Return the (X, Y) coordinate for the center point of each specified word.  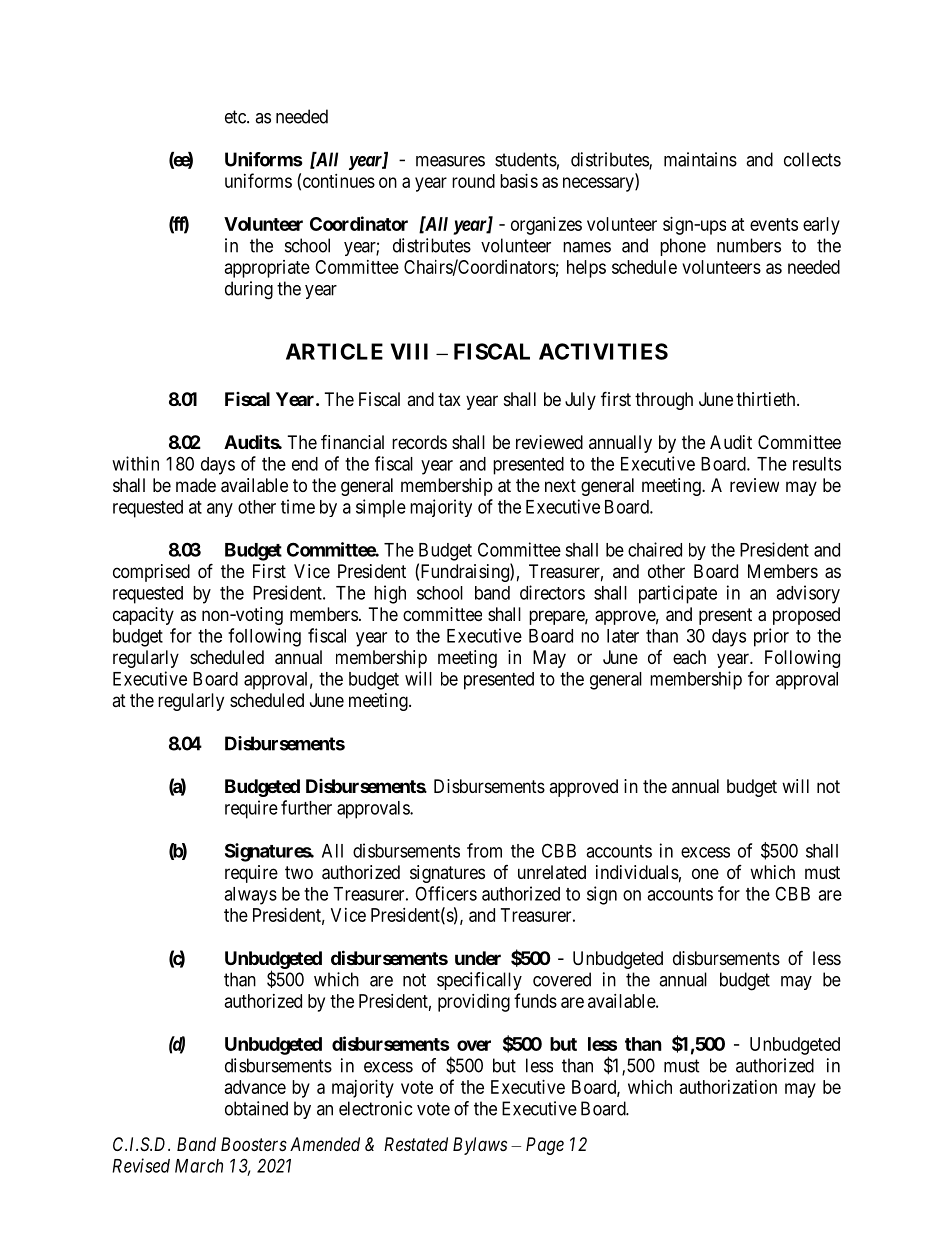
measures (450, 161)
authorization (728, 1087)
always (250, 896)
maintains (700, 159)
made (196, 485)
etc (236, 117)
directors (552, 592)
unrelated (552, 872)
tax (449, 400)
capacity (143, 616)
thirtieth (767, 399)
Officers (446, 893)
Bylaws (480, 1146)
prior (771, 637)
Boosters (254, 1144)
